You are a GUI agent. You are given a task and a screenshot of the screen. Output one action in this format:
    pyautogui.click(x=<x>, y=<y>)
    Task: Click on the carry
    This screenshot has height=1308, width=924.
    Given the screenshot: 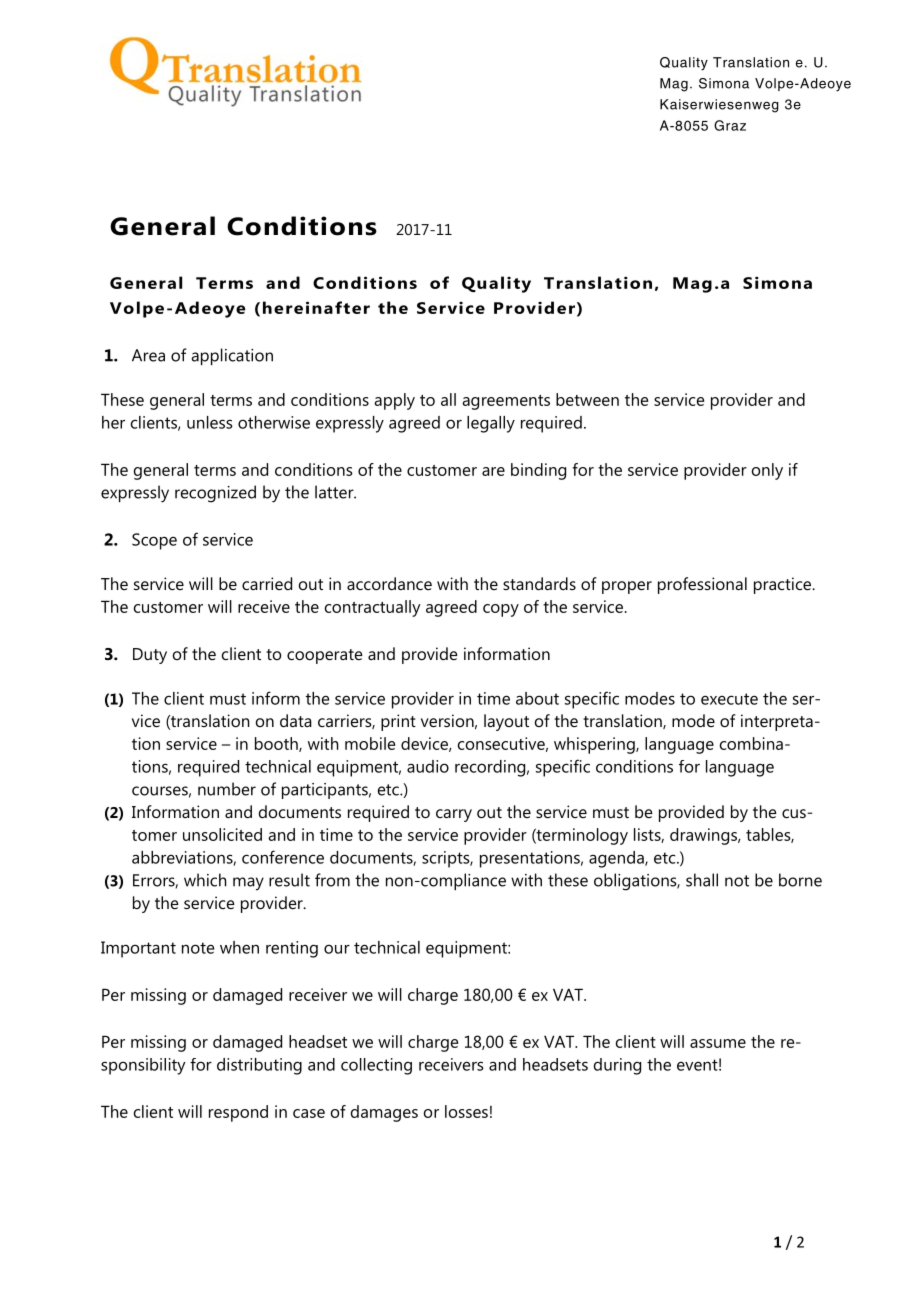 What is the action you would take?
    pyautogui.click(x=454, y=815)
